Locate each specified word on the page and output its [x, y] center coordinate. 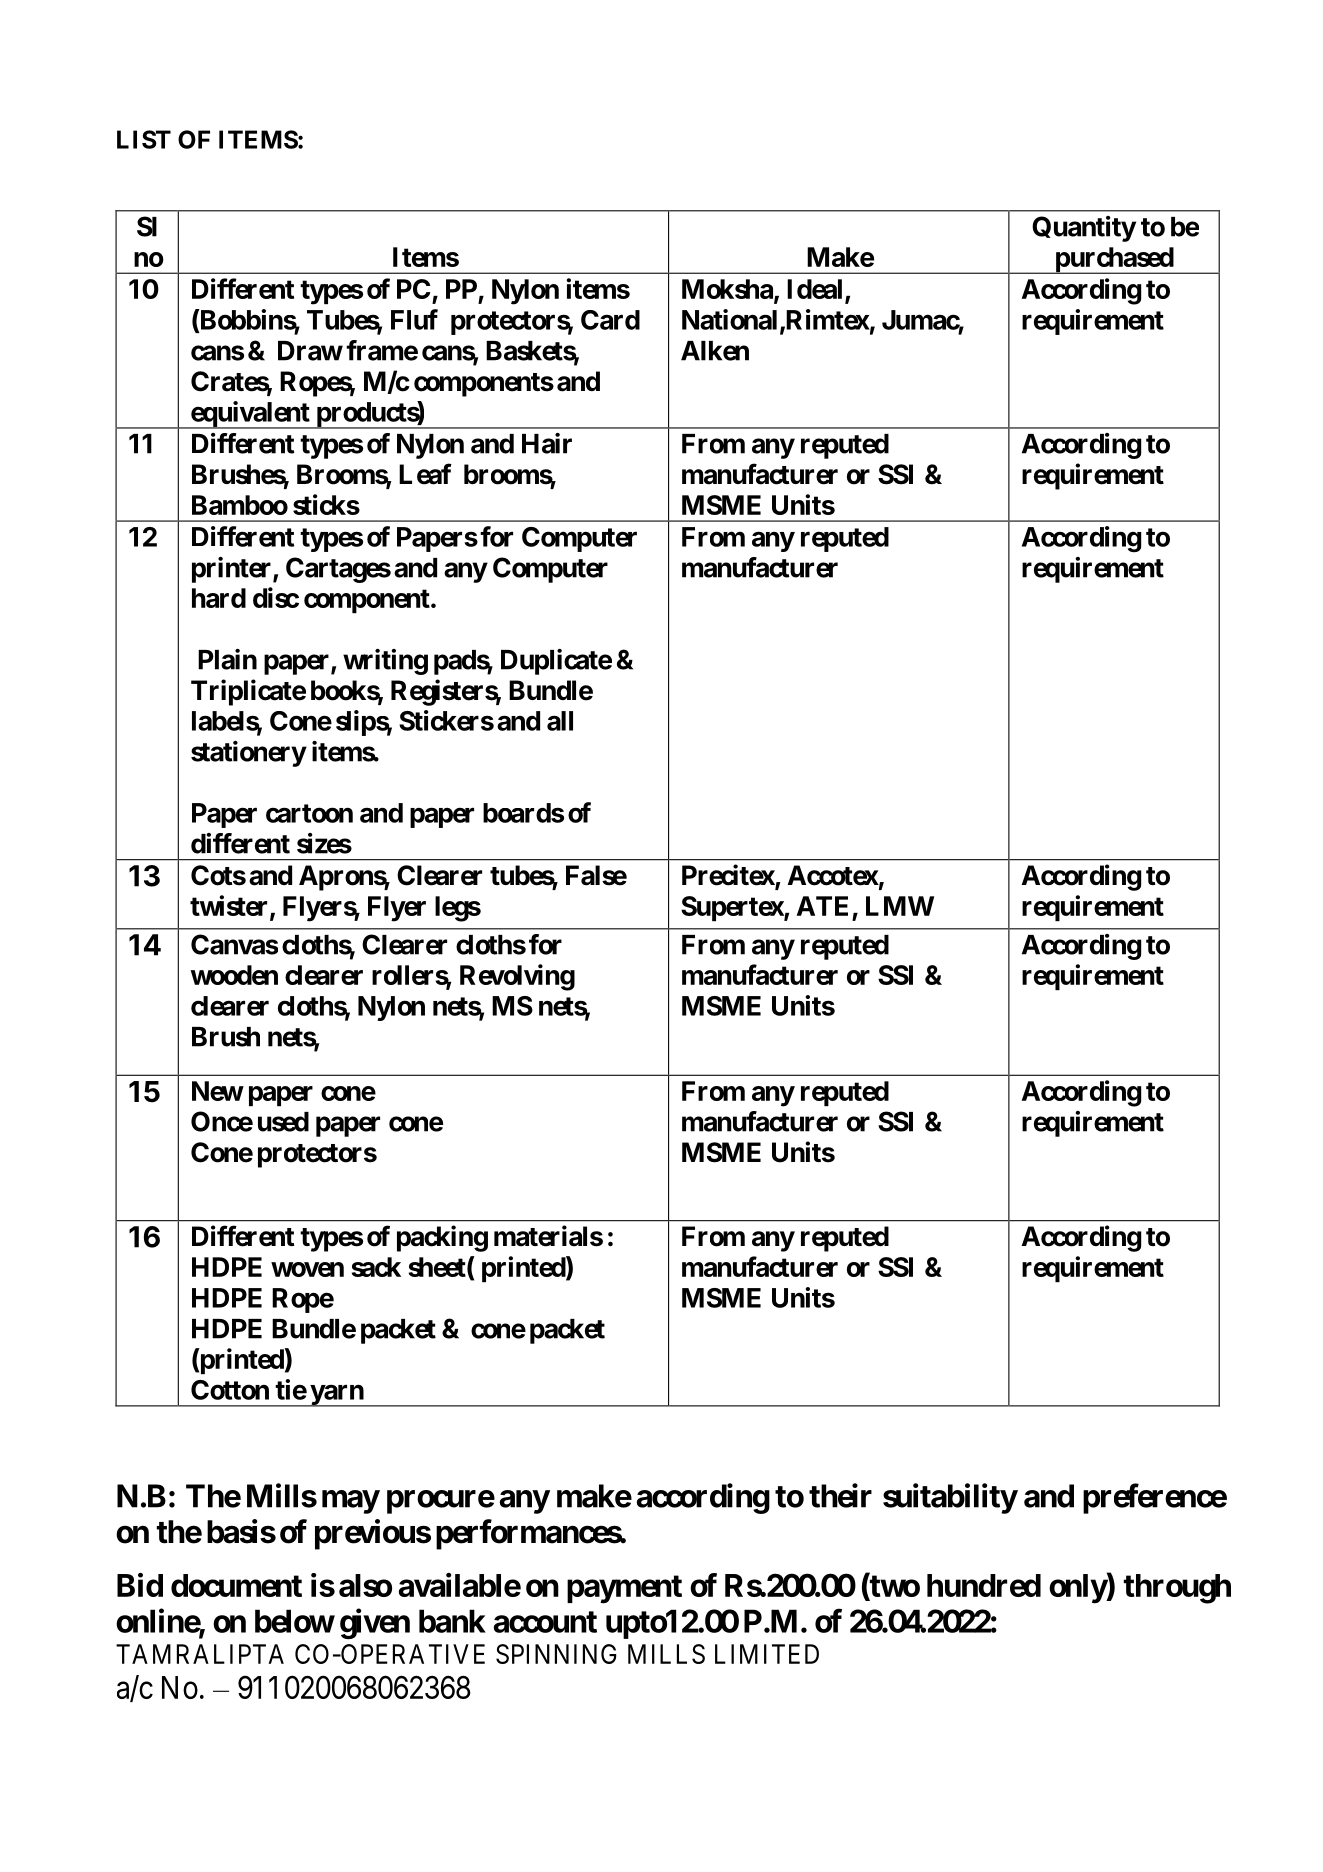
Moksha [728, 290]
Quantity [1084, 229]
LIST [144, 139]
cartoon [309, 813]
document [236, 1585]
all [560, 721]
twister [230, 907]
